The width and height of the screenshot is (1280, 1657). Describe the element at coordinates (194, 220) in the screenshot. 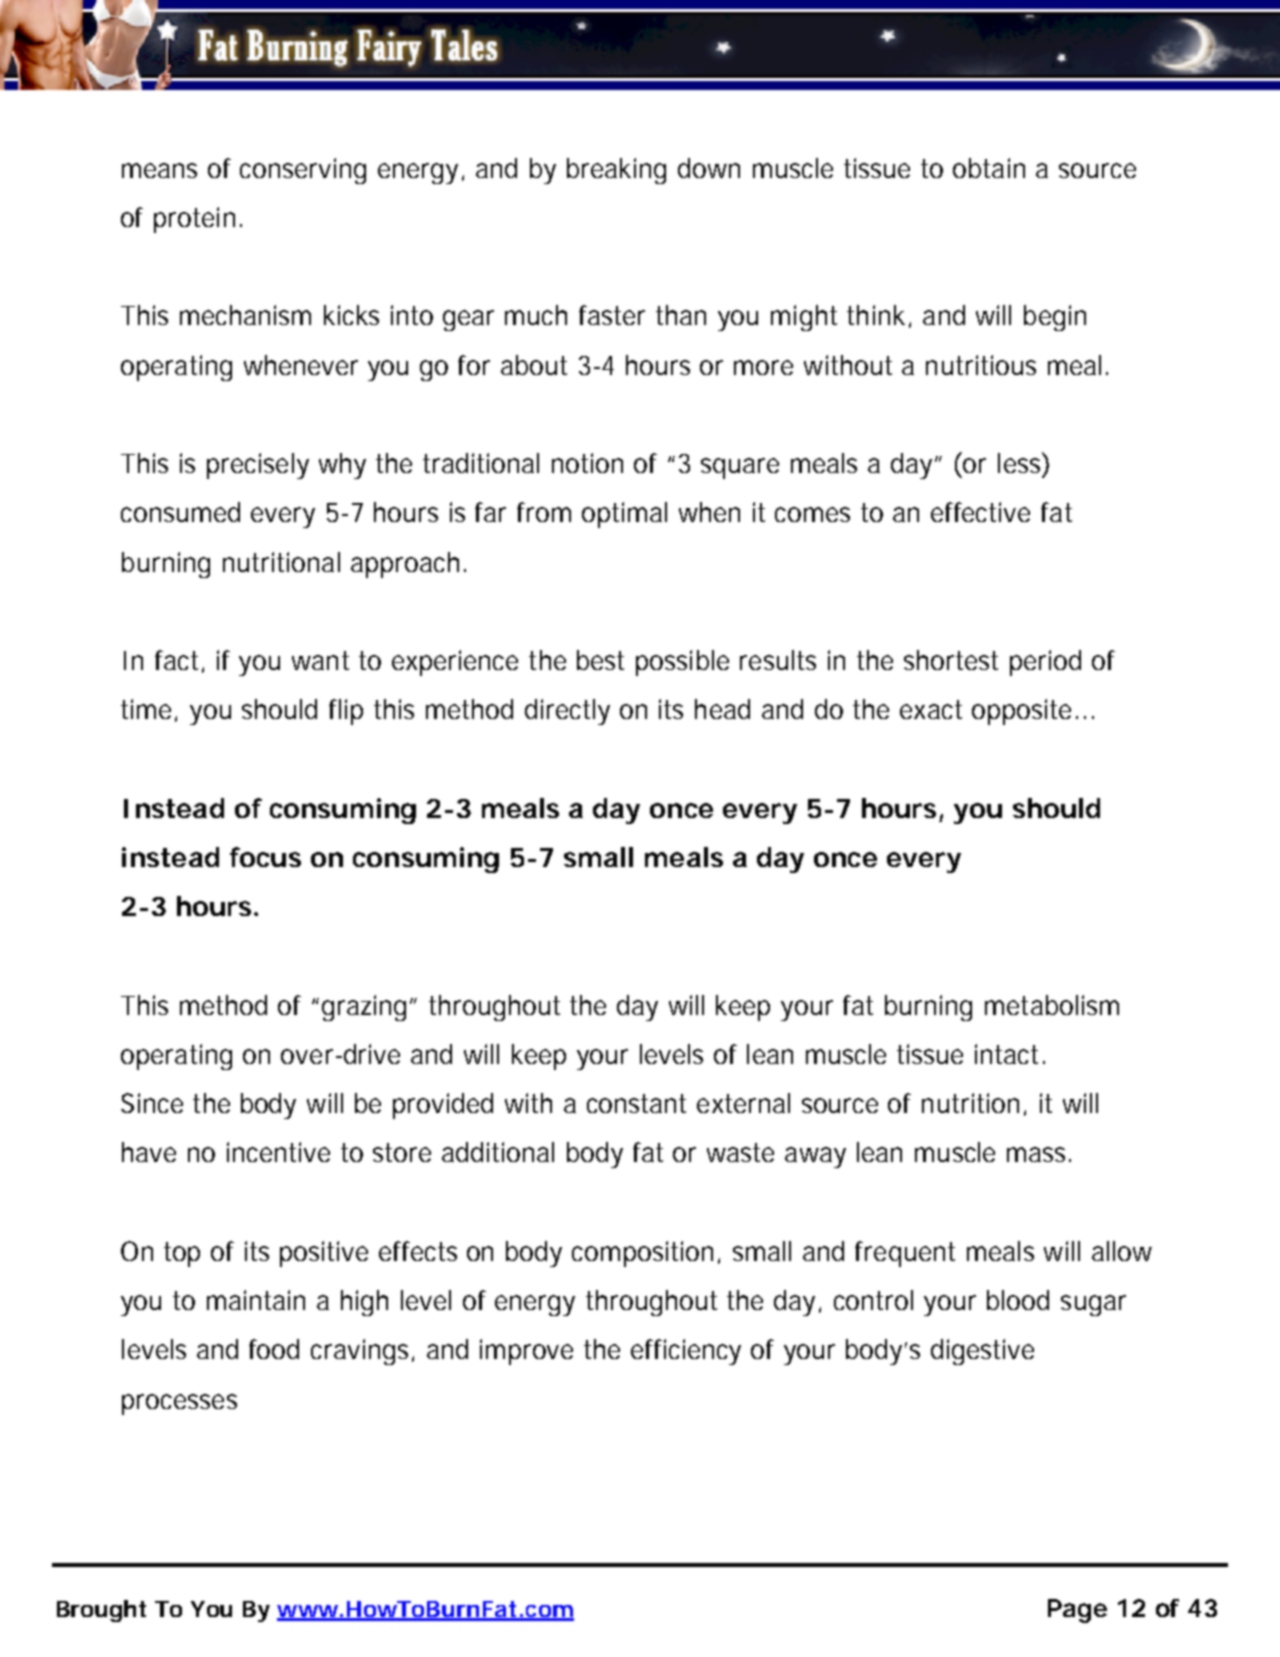

I see `protein` at that location.
